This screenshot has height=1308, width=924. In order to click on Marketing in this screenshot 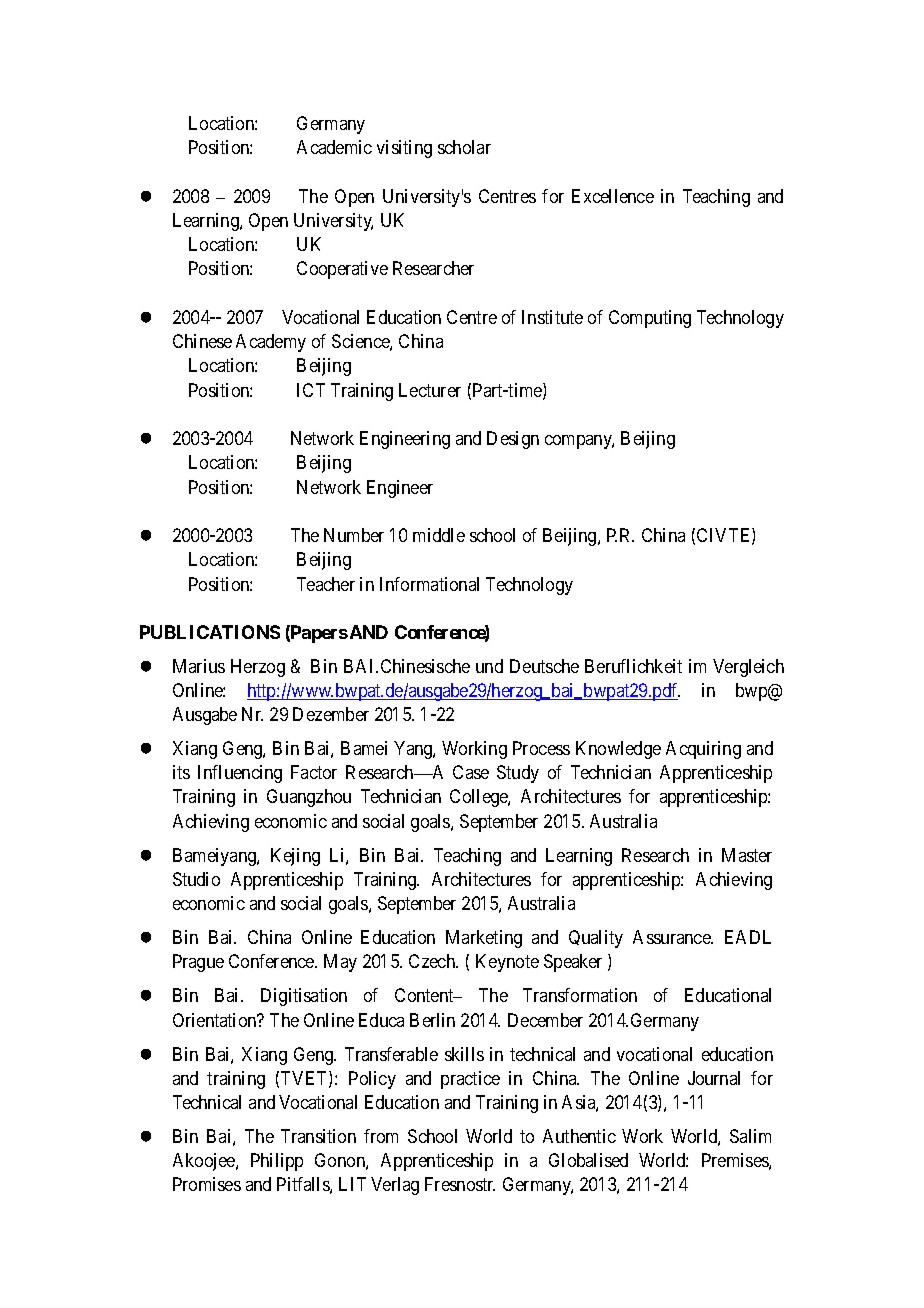, I will do `click(484, 939)`.
